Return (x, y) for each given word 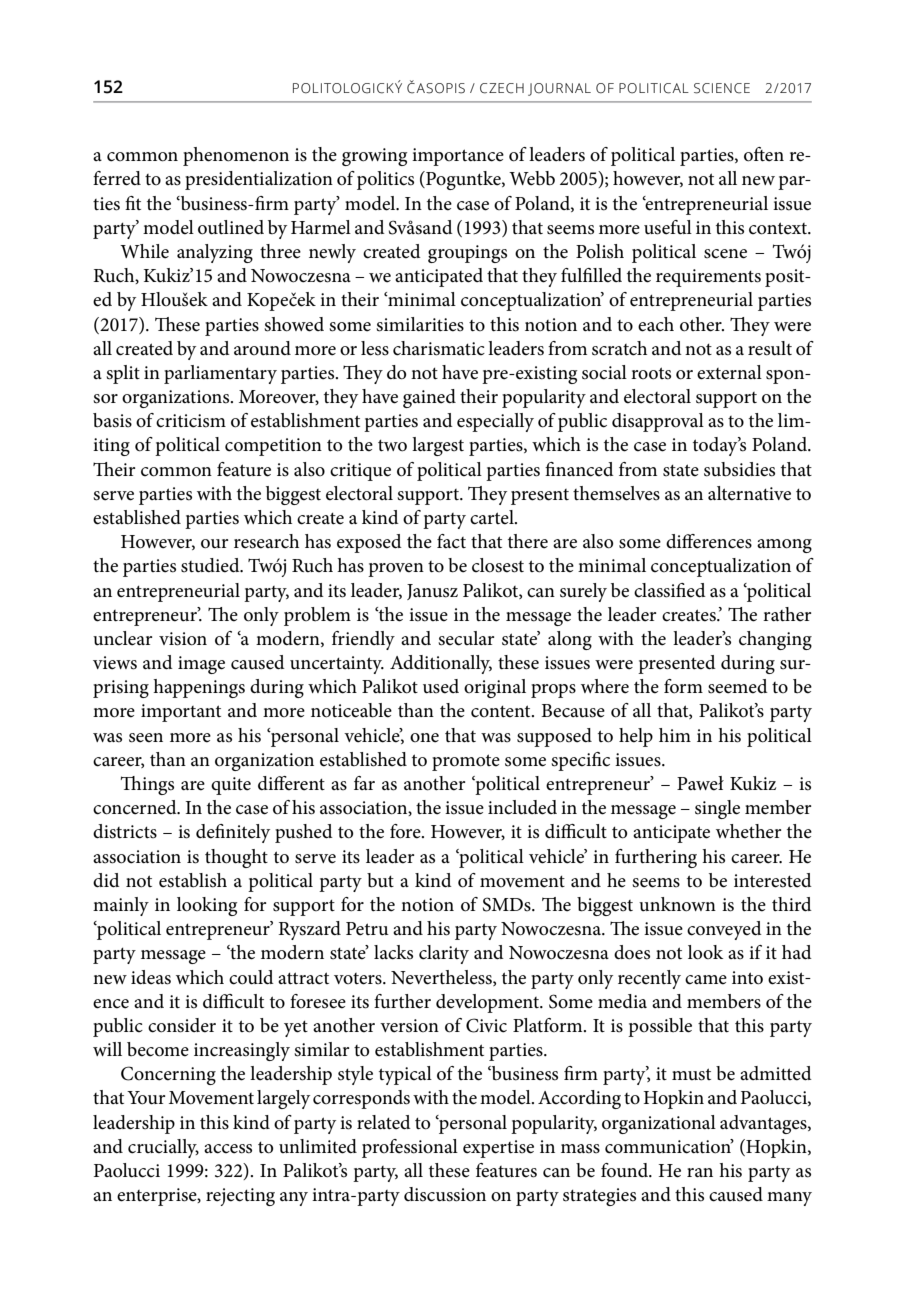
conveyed (724, 930)
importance (458, 157)
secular (466, 638)
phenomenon (236, 156)
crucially (163, 1148)
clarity (444, 954)
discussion (445, 1194)
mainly (121, 906)
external (729, 372)
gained (429, 398)
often (764, 154)
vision (183, 639)
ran (700, 1172)
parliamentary (220, 374)
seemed (738, 686)
